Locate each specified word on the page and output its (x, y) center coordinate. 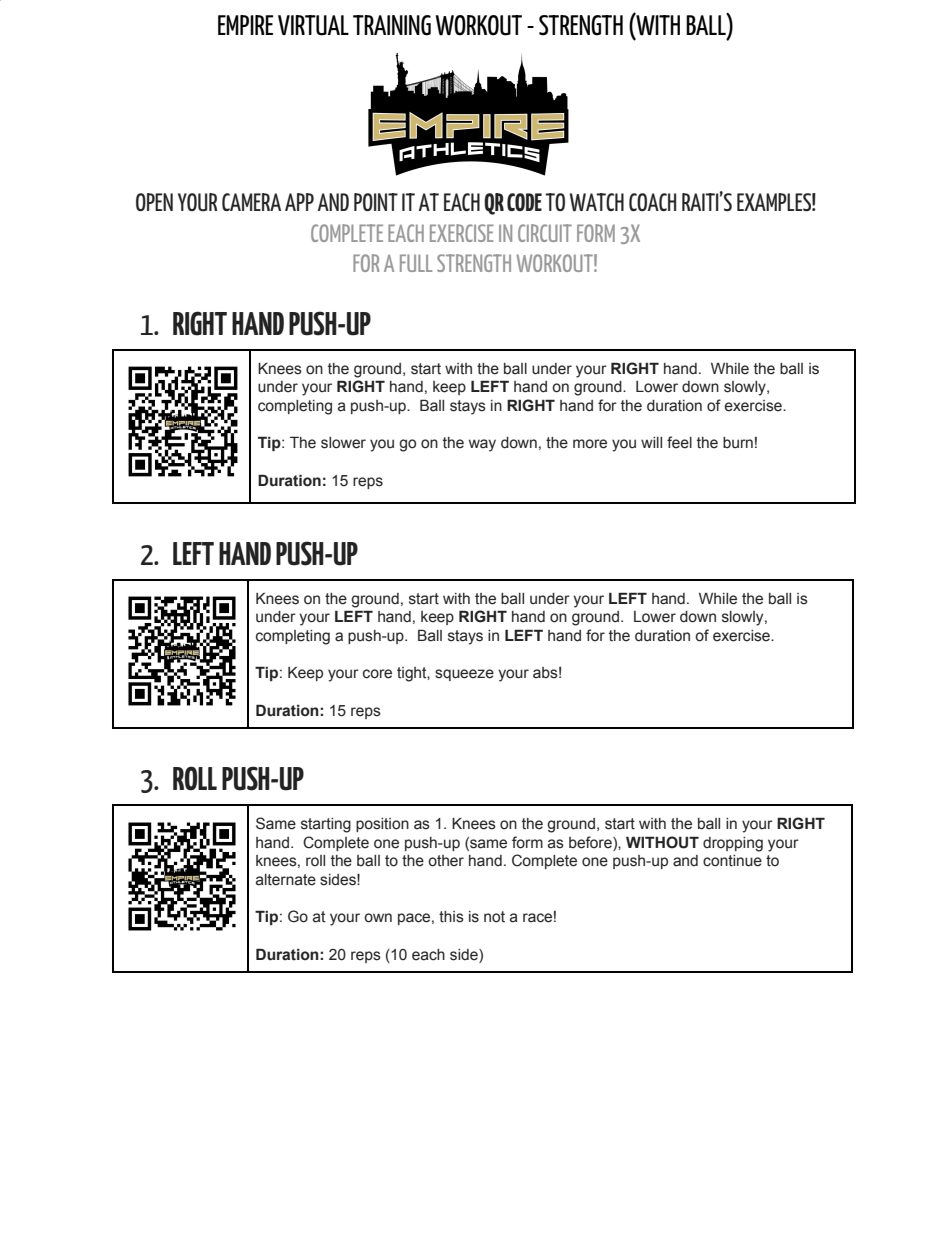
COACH (652, 202)
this (451, 917)
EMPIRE (245, 25)
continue (732, 861)
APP (299, 202)
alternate (286, 880)
